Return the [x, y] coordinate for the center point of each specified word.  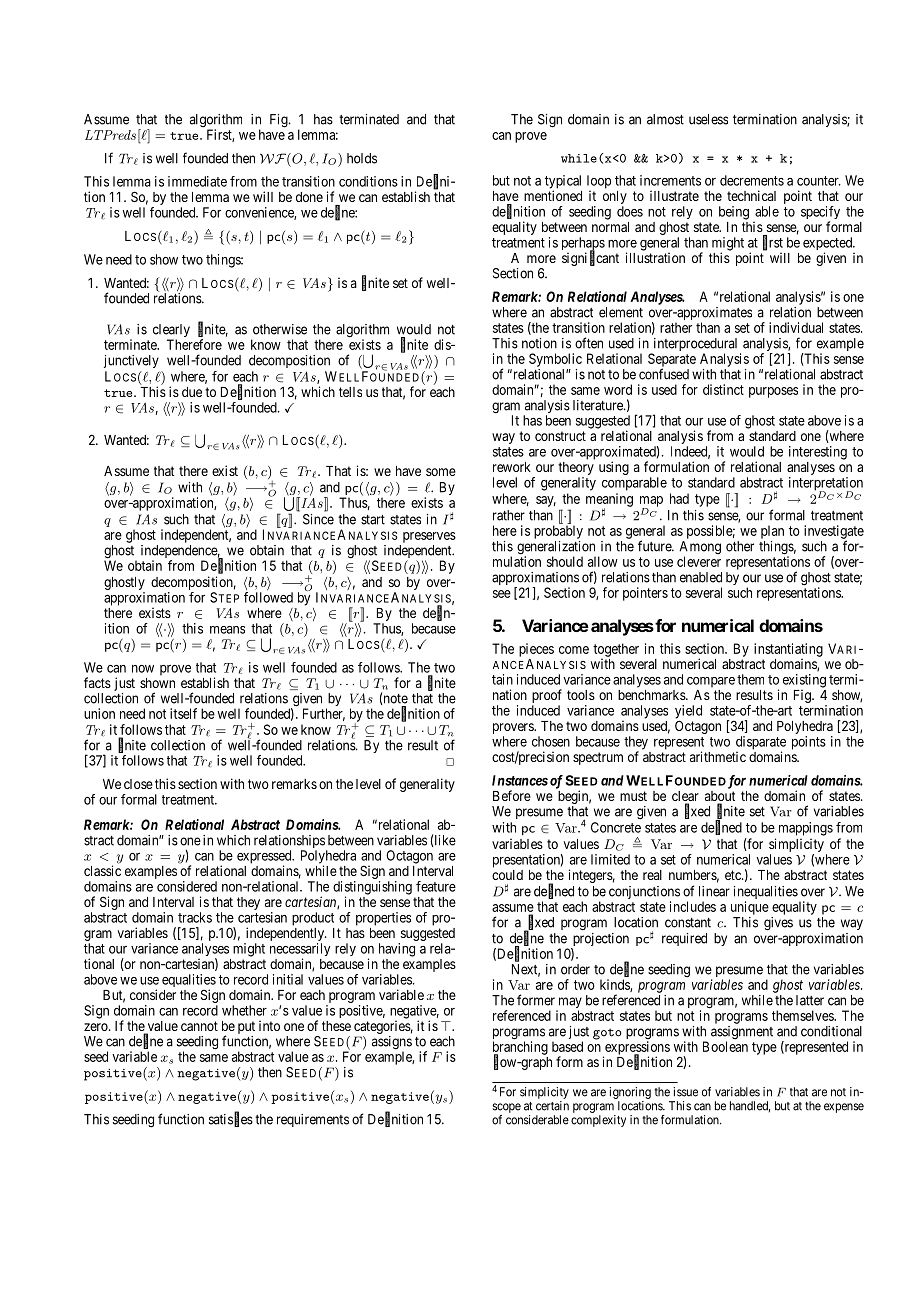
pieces [536, 650]
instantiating [788, 651]
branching [520, 1049]
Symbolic [555, 360]
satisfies [231, 1119]
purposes [773, 392]
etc [734, 875]
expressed [265, 858]
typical [563, 183]
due [192, 392]
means [227, 630]
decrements [752, 180]
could [507, 875]
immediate [197, 181]
